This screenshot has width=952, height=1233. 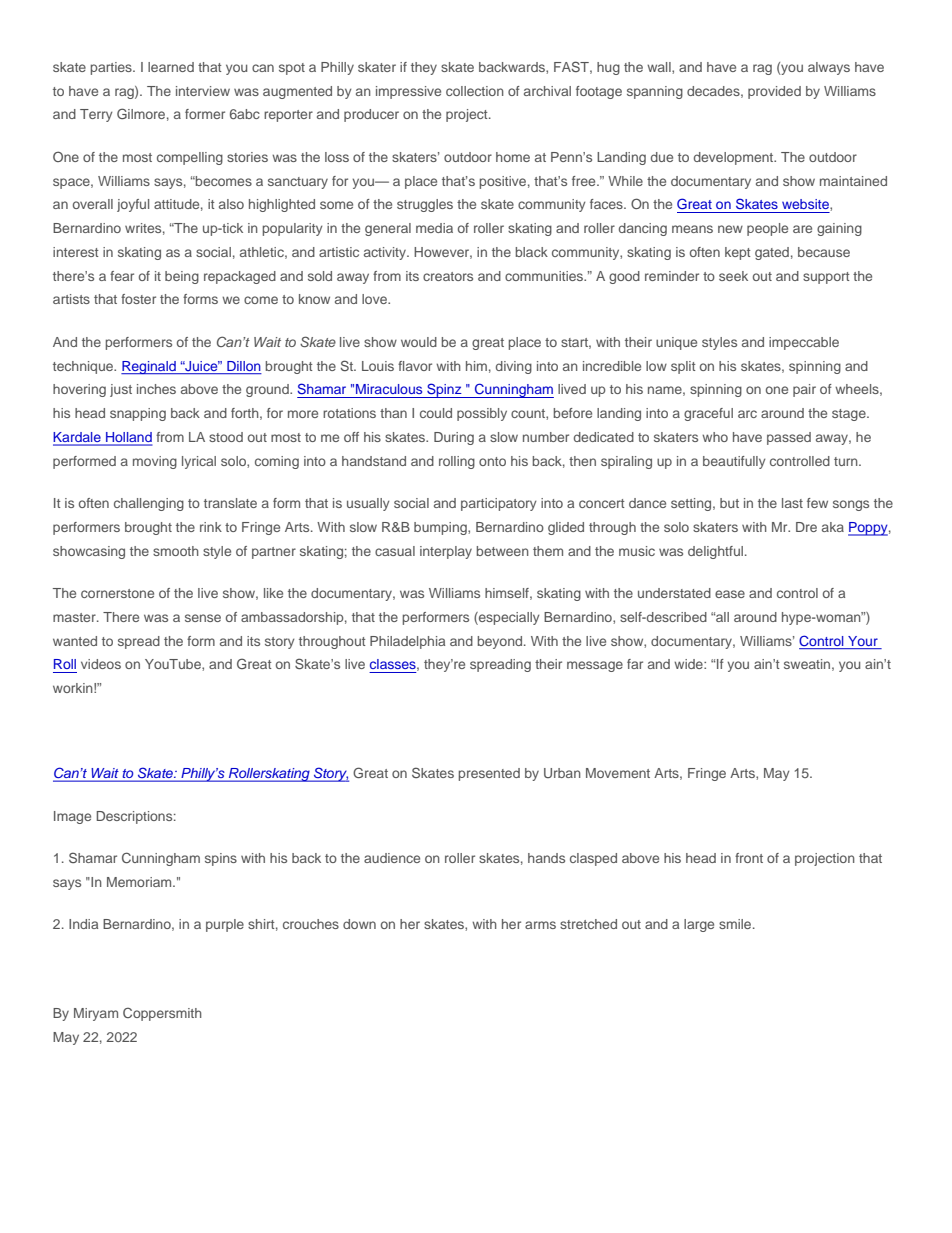 What do you see at coordinates (203, 91) in the screenshot?
I see `interview` at bounding box center [203, 91].
